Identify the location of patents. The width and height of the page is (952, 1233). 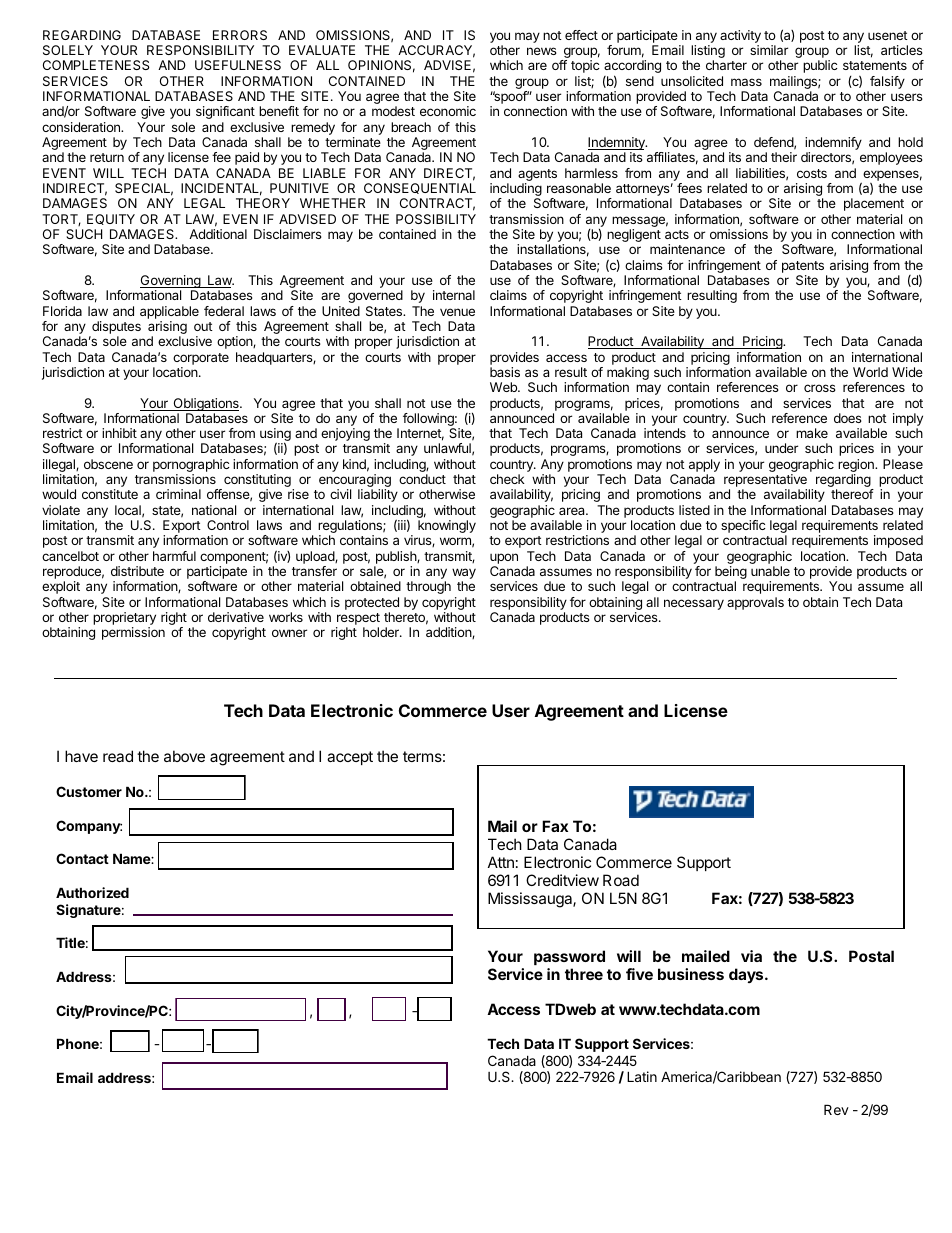
(803, 267).
